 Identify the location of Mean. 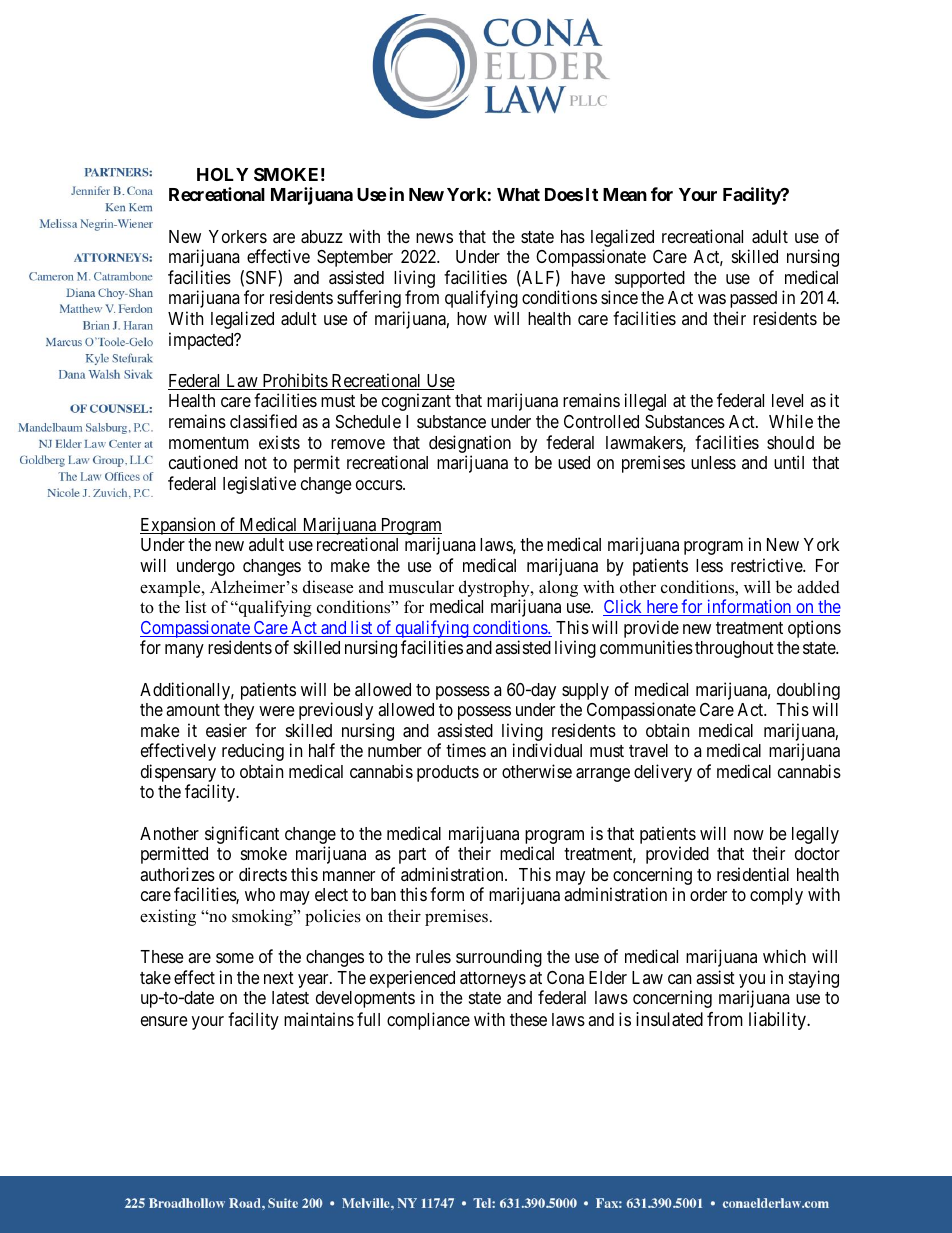
(625, 194).
